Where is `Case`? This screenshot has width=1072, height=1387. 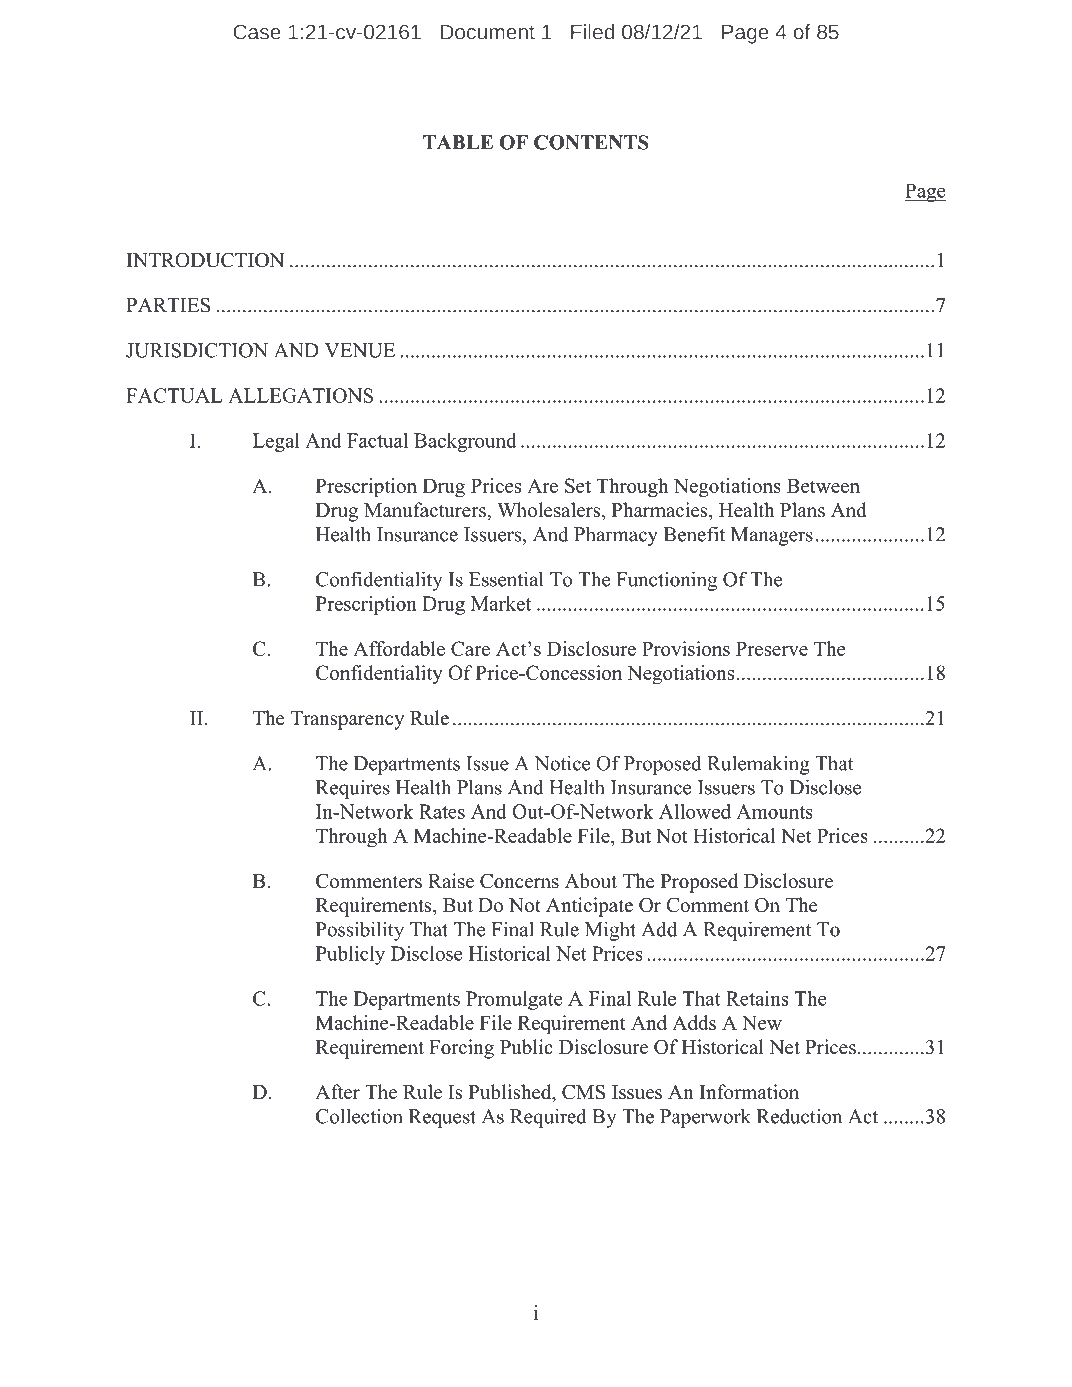
Case is located at coordinates (257, 32).
